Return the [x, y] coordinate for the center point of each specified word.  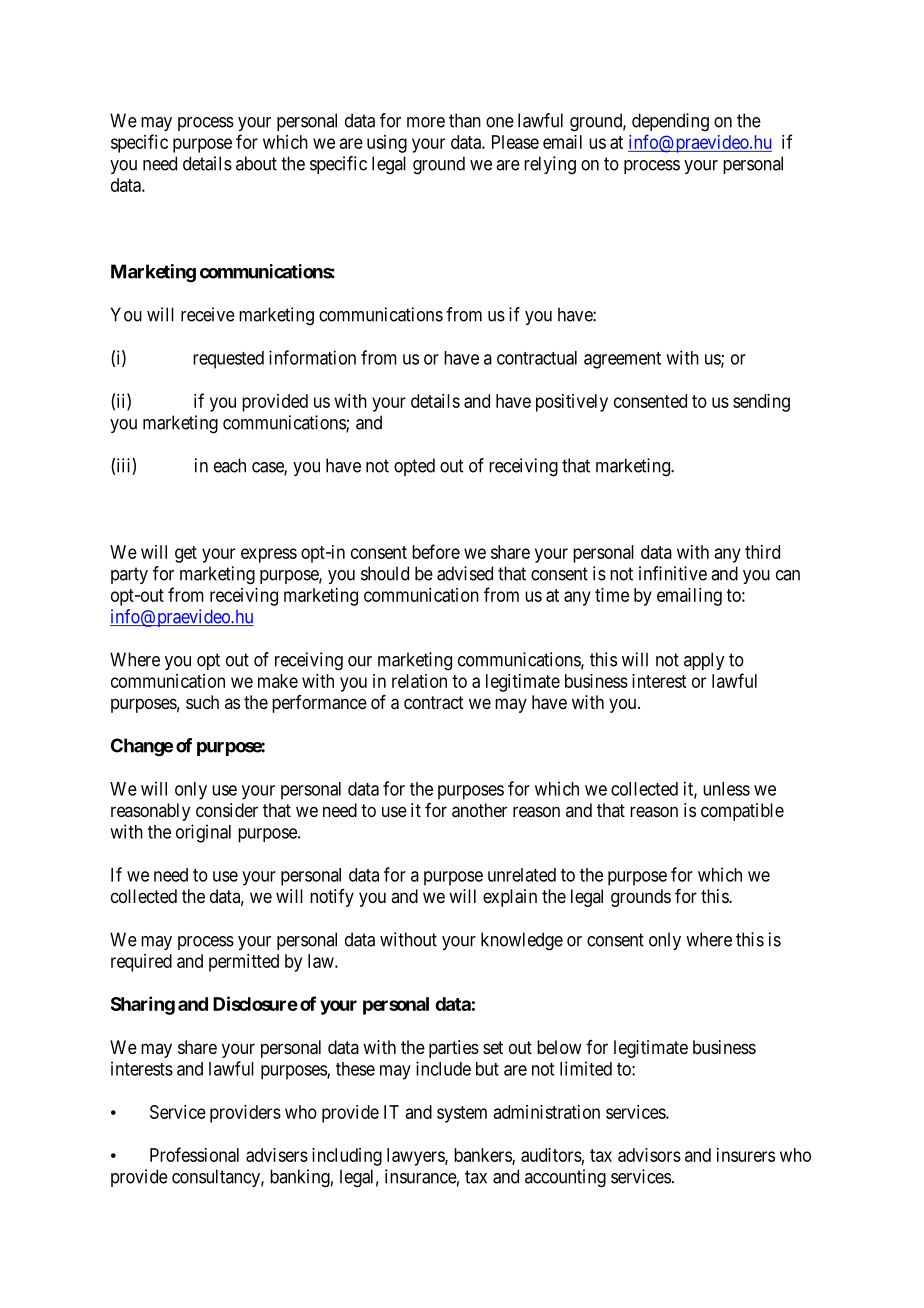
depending [670, 122]
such [202, 702]
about [256, 163]
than [465, 120]
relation [419, 681]
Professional [194, 1154]
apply [704, 661]
